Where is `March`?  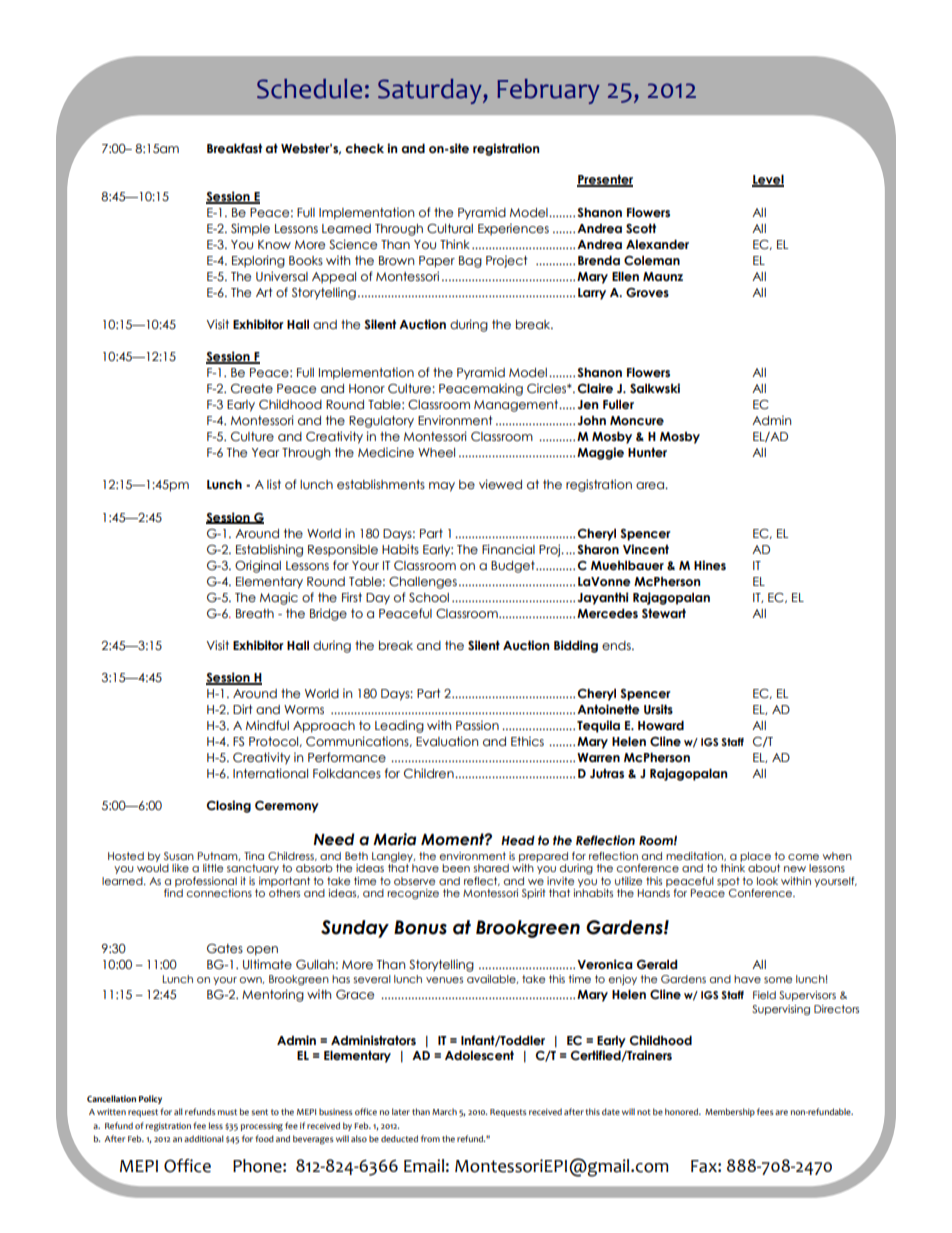
March is located at coordinates (444, 1111).
